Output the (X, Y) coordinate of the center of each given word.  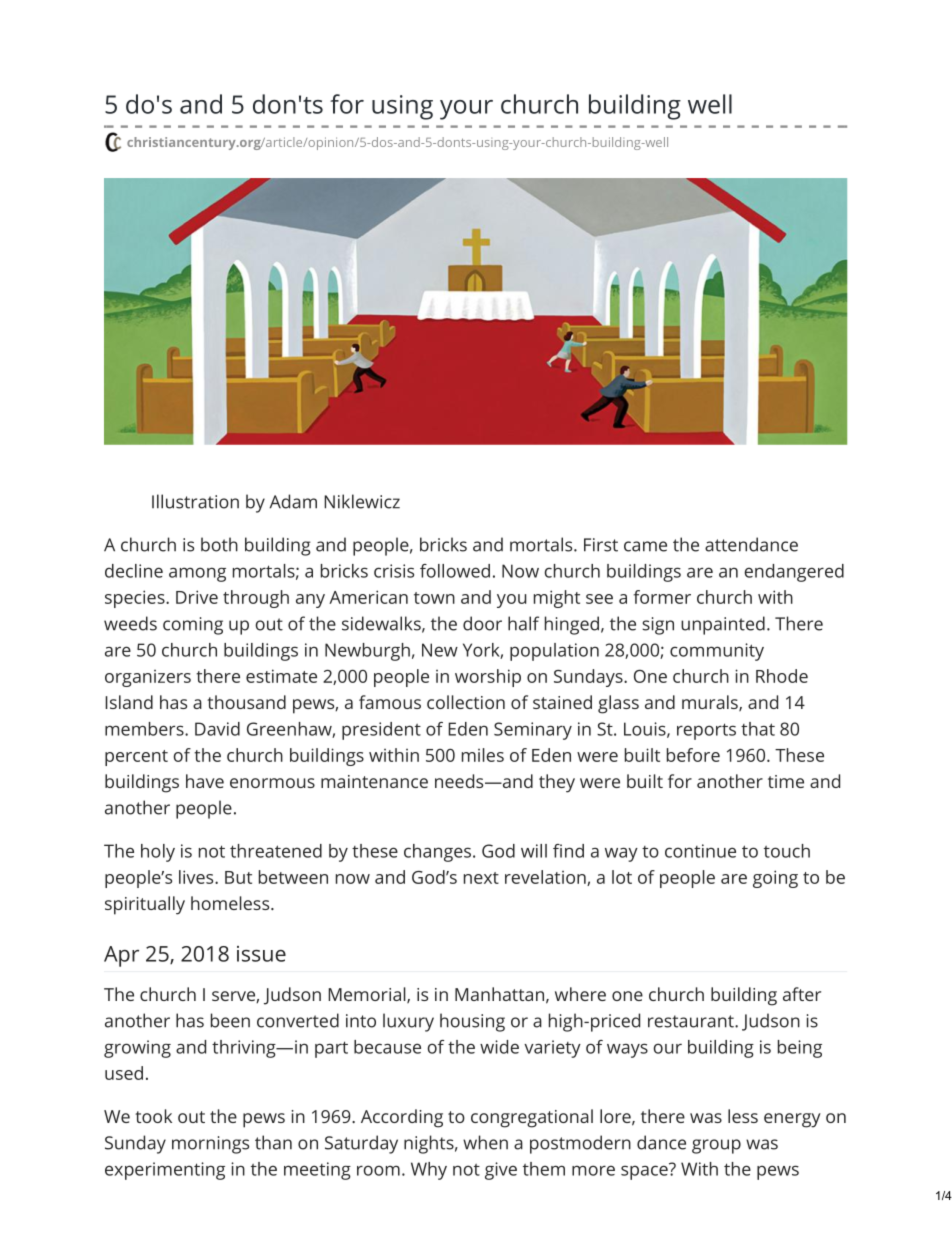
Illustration (195, 501)
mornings (210, 1145)
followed (455, 571)
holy (158, 853)
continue (700, 851)
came (645, 546)
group (716, 1146)
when (485, 1142)
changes (437, 853)
